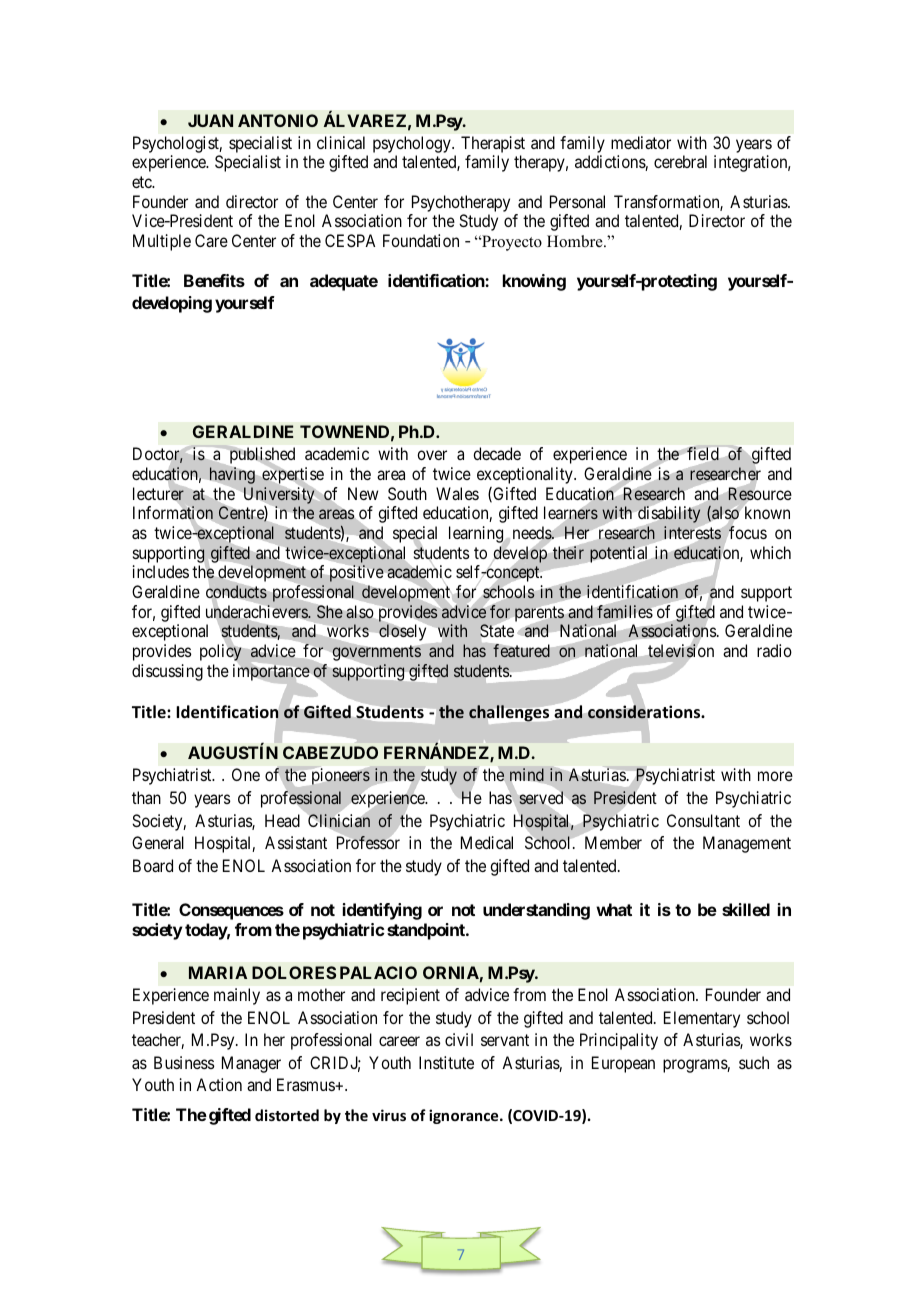  What do you see at coordinates (625, 612) in the screenshot?
I see `families` at bounding box center [625, 612].
